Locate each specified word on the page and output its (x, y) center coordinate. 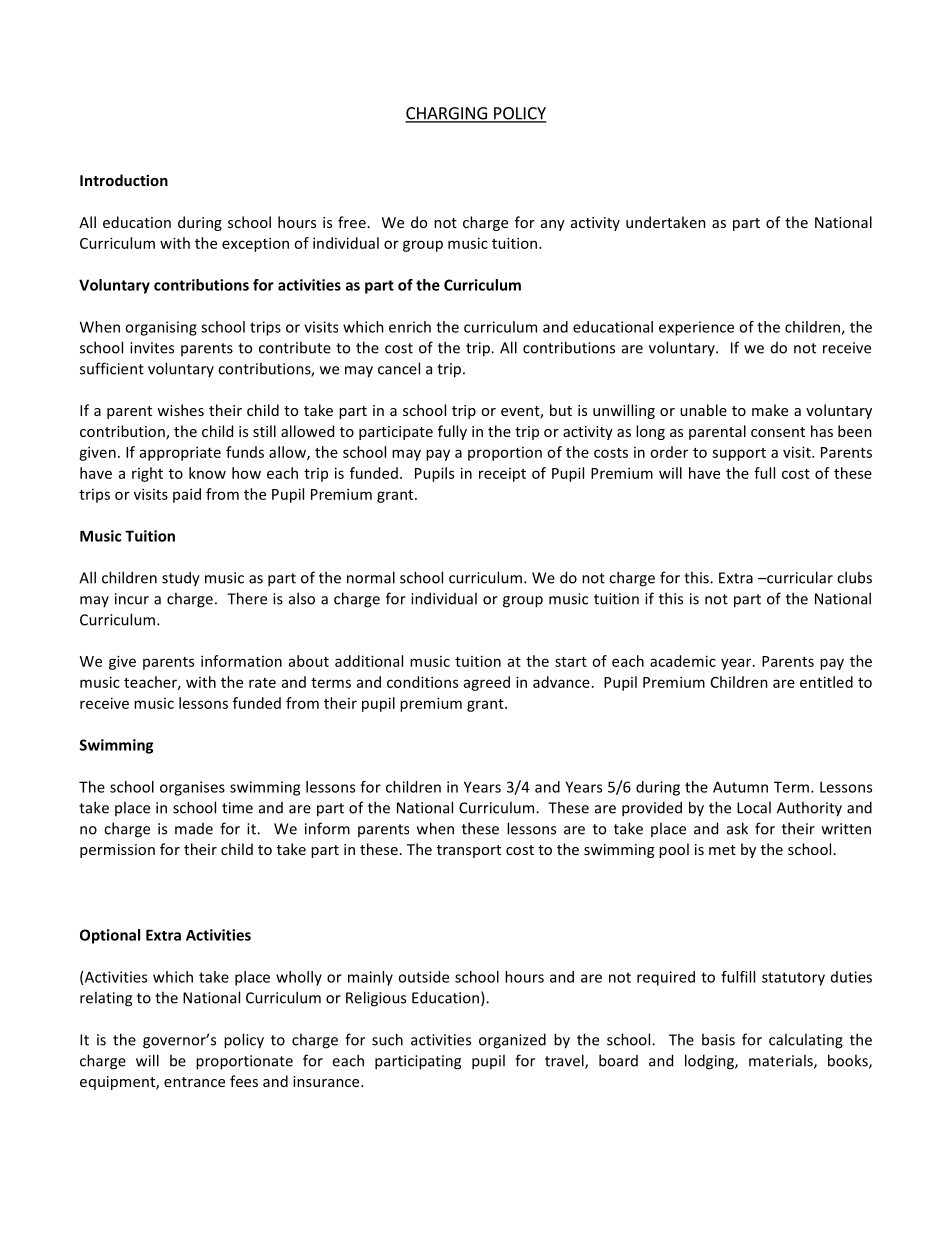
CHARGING (447, 114)
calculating (806, 1041)
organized (512, 1041)
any (553, 225)
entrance (194, 1082)
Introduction (124, 180)
